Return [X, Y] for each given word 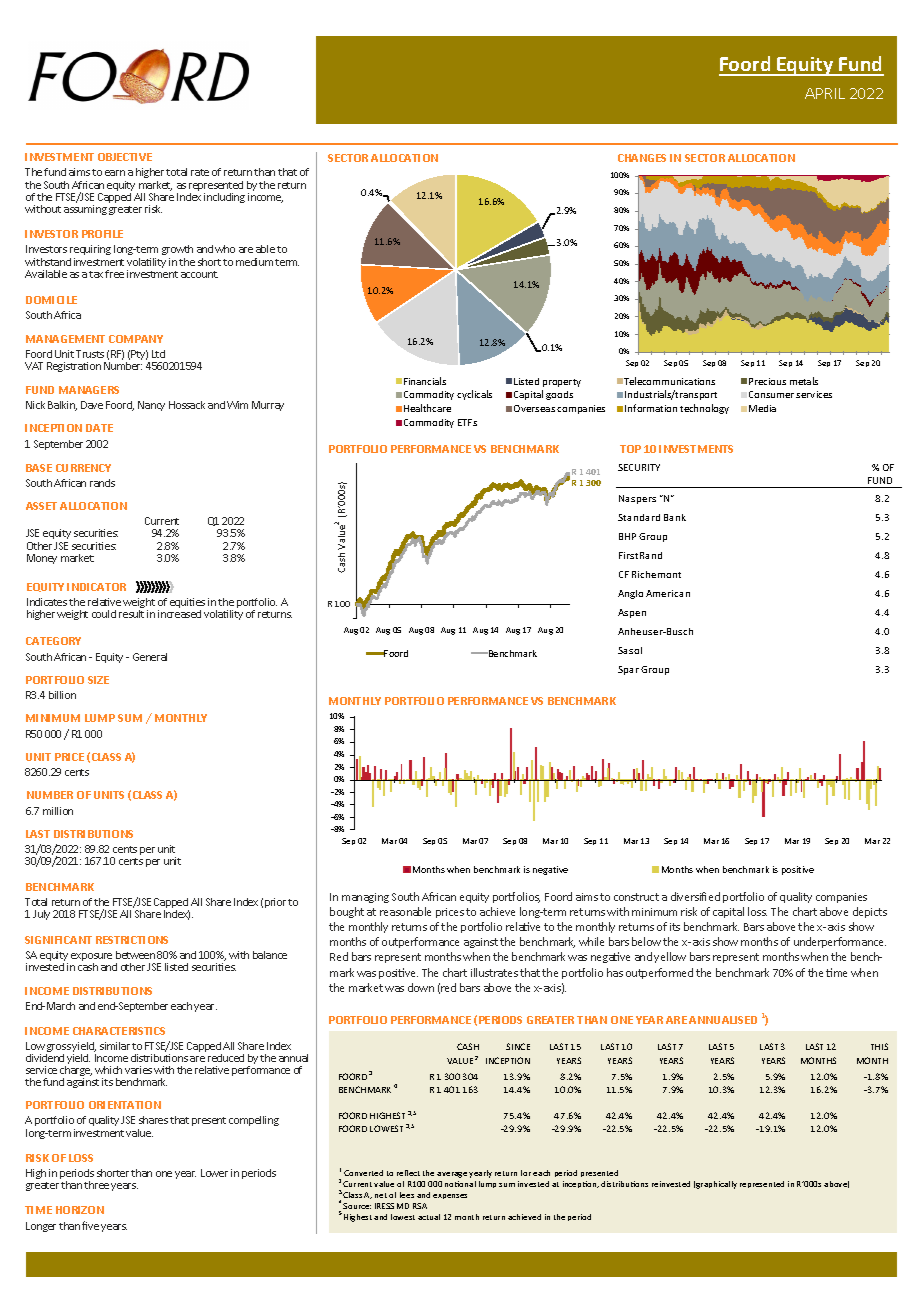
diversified [695, 896]
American [668, 593]
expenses [450, 1196]
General [150, 657]
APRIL [825, 93]
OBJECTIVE [125, 157]
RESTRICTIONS [132, 940]
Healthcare [427, 408]
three [96, 1185]
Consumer [771, 394]
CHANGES [642, 158]
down [421, 987]
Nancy [151, 406]
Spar [628, 670]
